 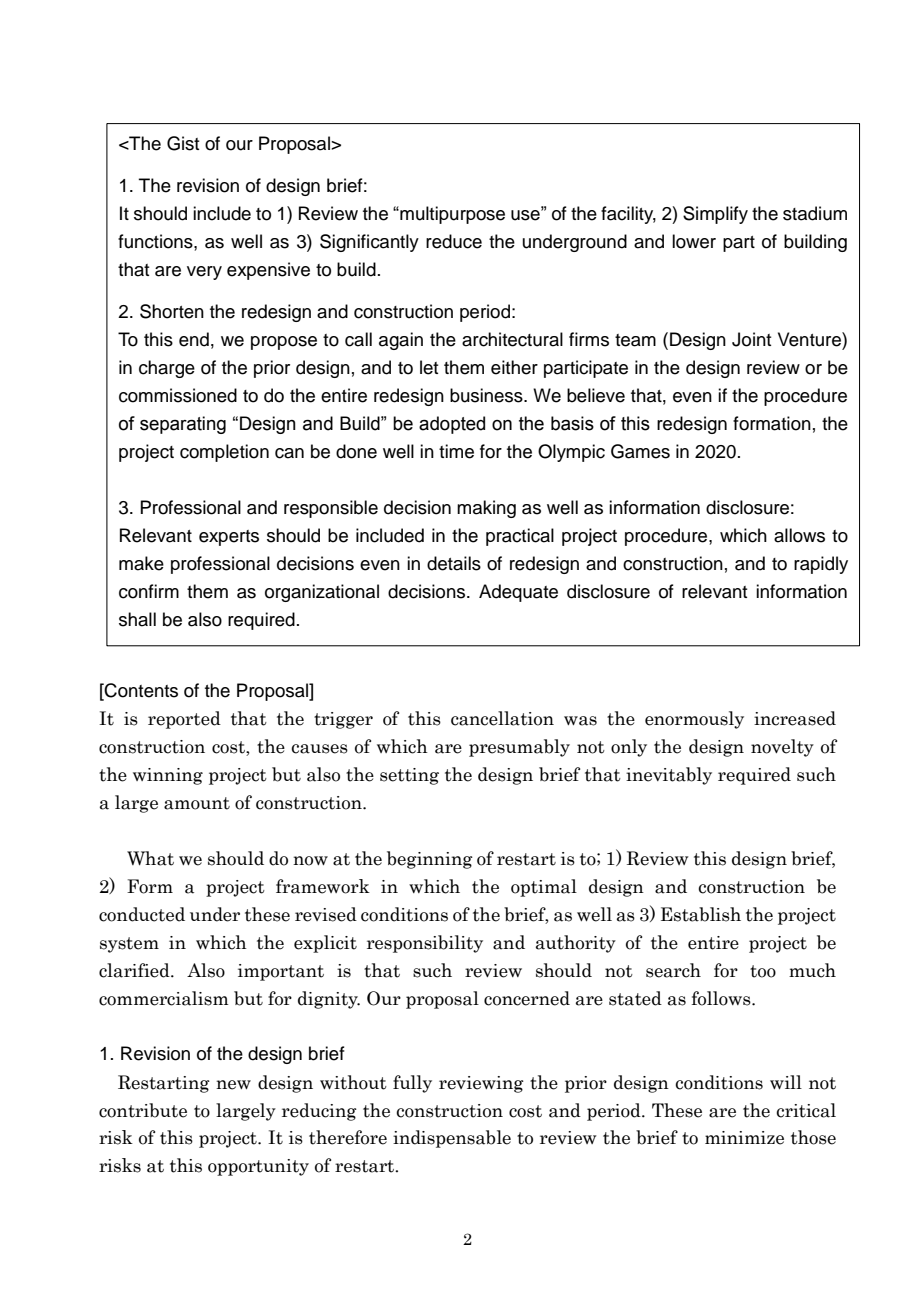 I want to click on opportunity, so click(x=258, y=1167).
